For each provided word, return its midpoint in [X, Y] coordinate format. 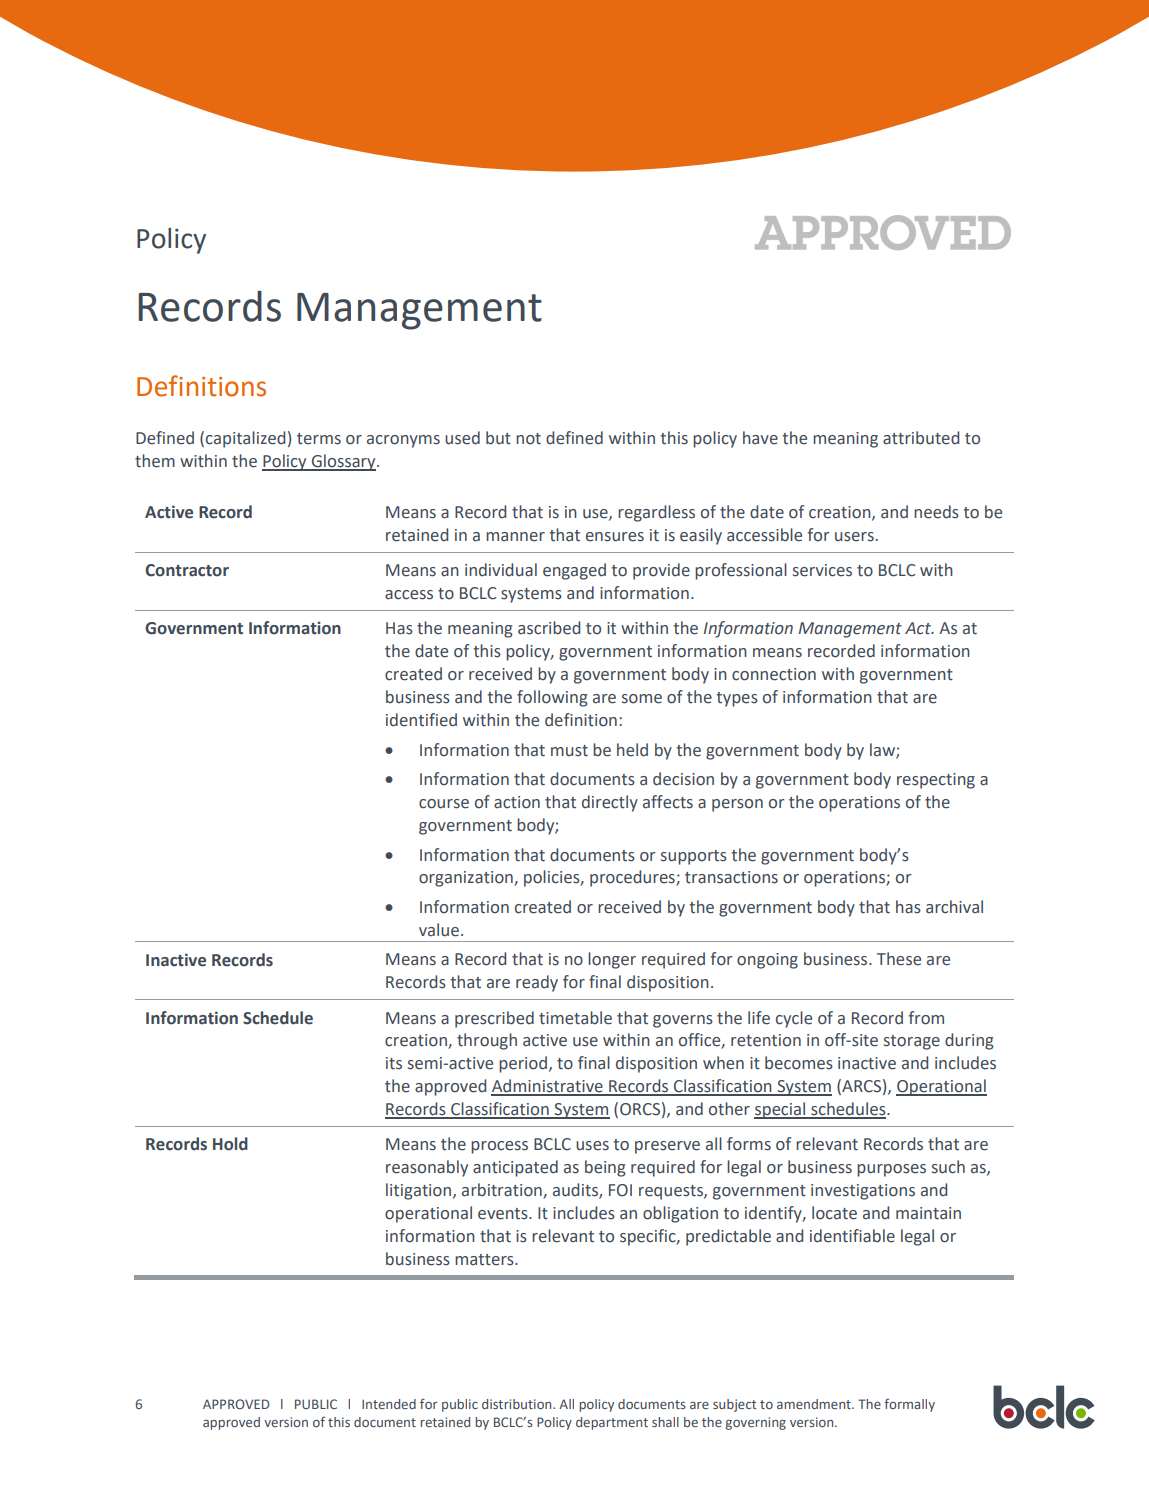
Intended [389, 1404]
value [439, 930]
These [899, 959]
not [528, 439]
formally [909, 1405]
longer [612, 960]
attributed [921, 438]
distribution [518, 1404]
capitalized [245, 439]
